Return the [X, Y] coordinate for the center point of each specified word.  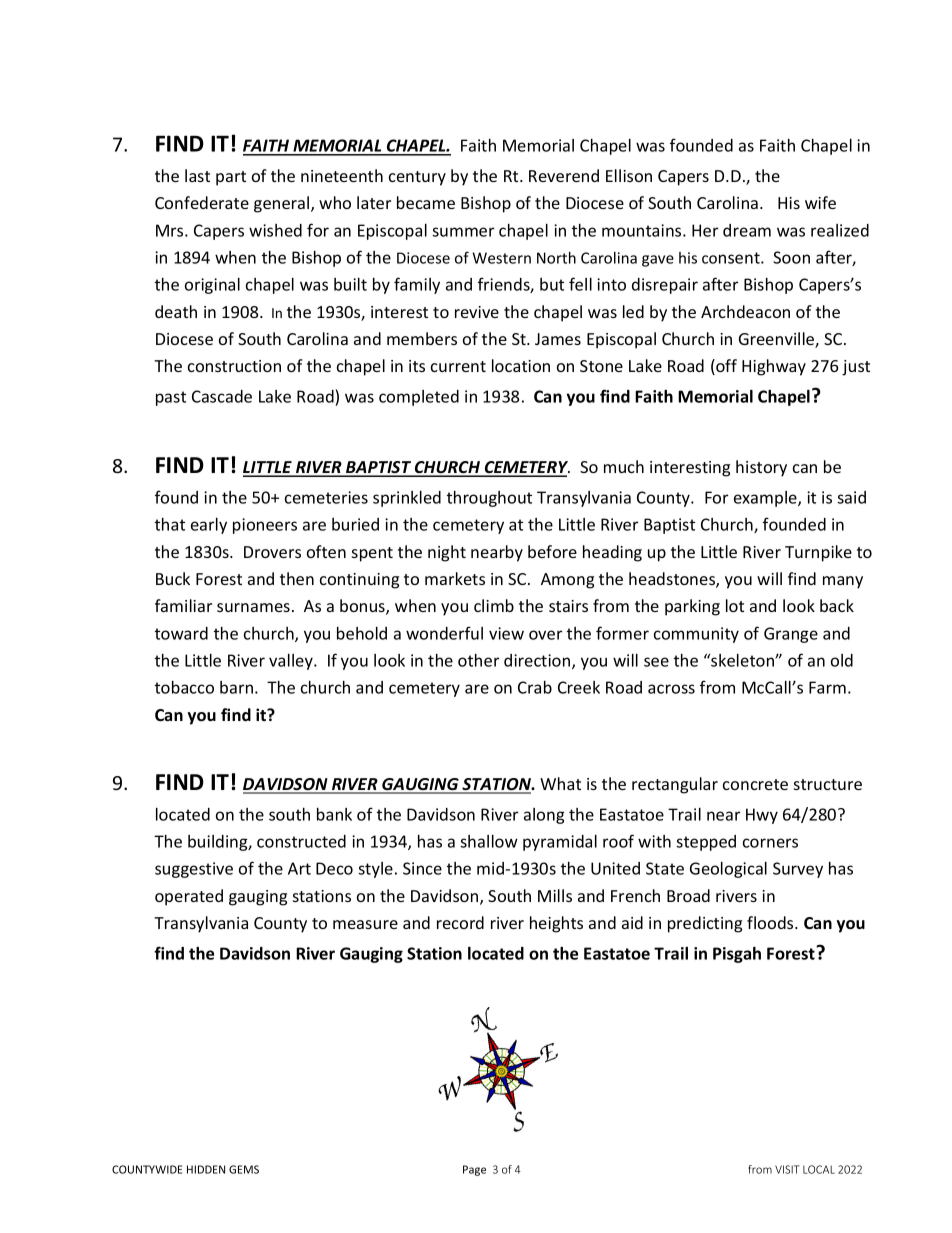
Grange [791, 635]
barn [236, 687]
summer [463, 232]
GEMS [244, 1169]
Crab [535, 687]
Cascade [222, 396]
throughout [489, 499]
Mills [555, 895]
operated [189, 897]
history [761, 468]
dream [747, 230]
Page [474, 1170]
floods [771, 922]
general [283, 204]
